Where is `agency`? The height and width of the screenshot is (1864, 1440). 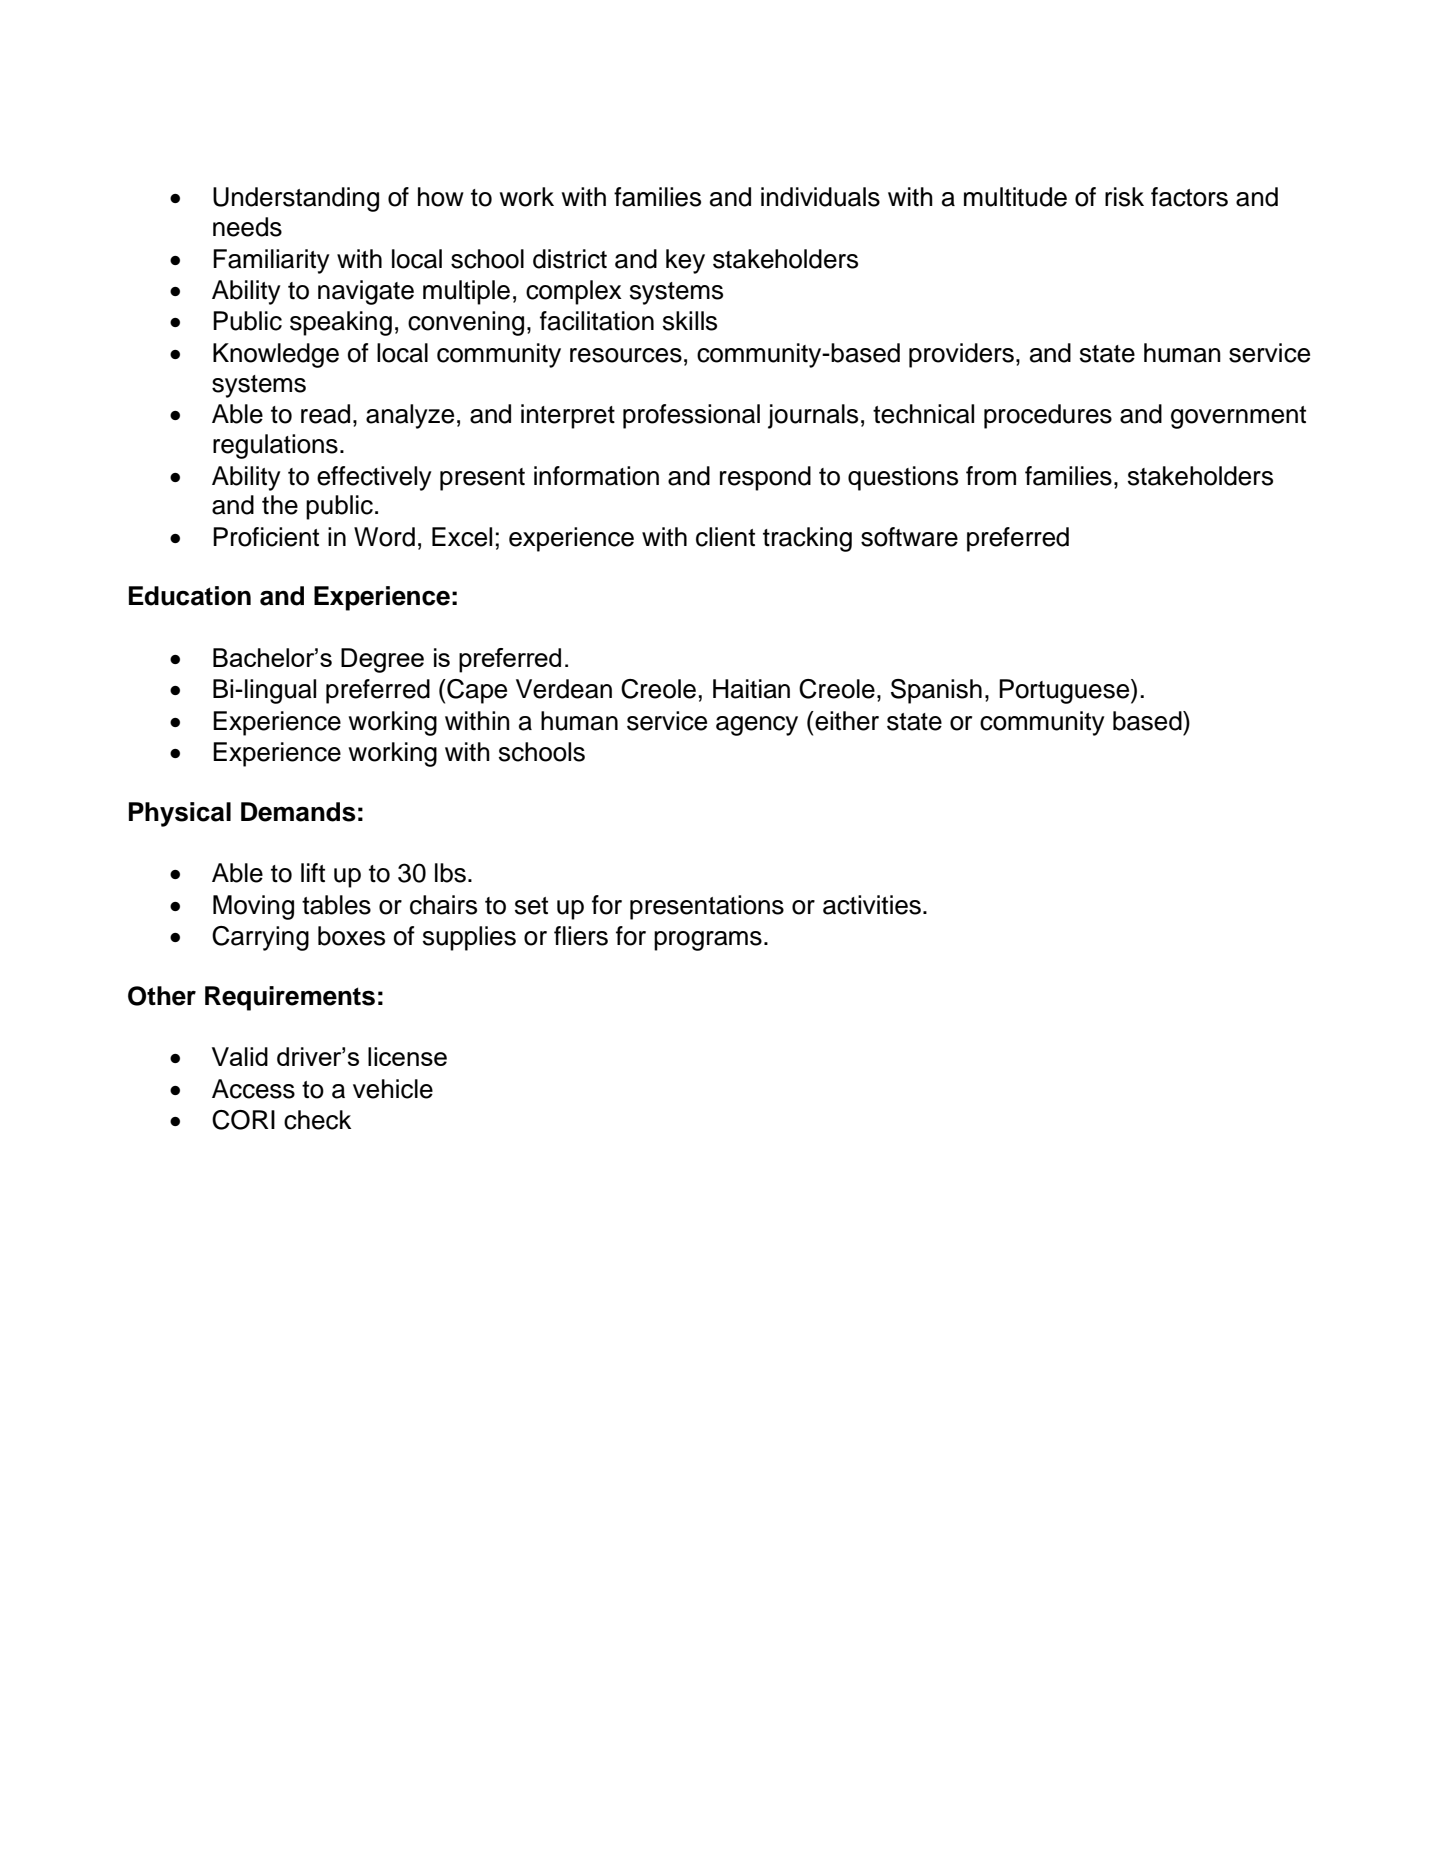 agency is located at coordinates (757, 726).
